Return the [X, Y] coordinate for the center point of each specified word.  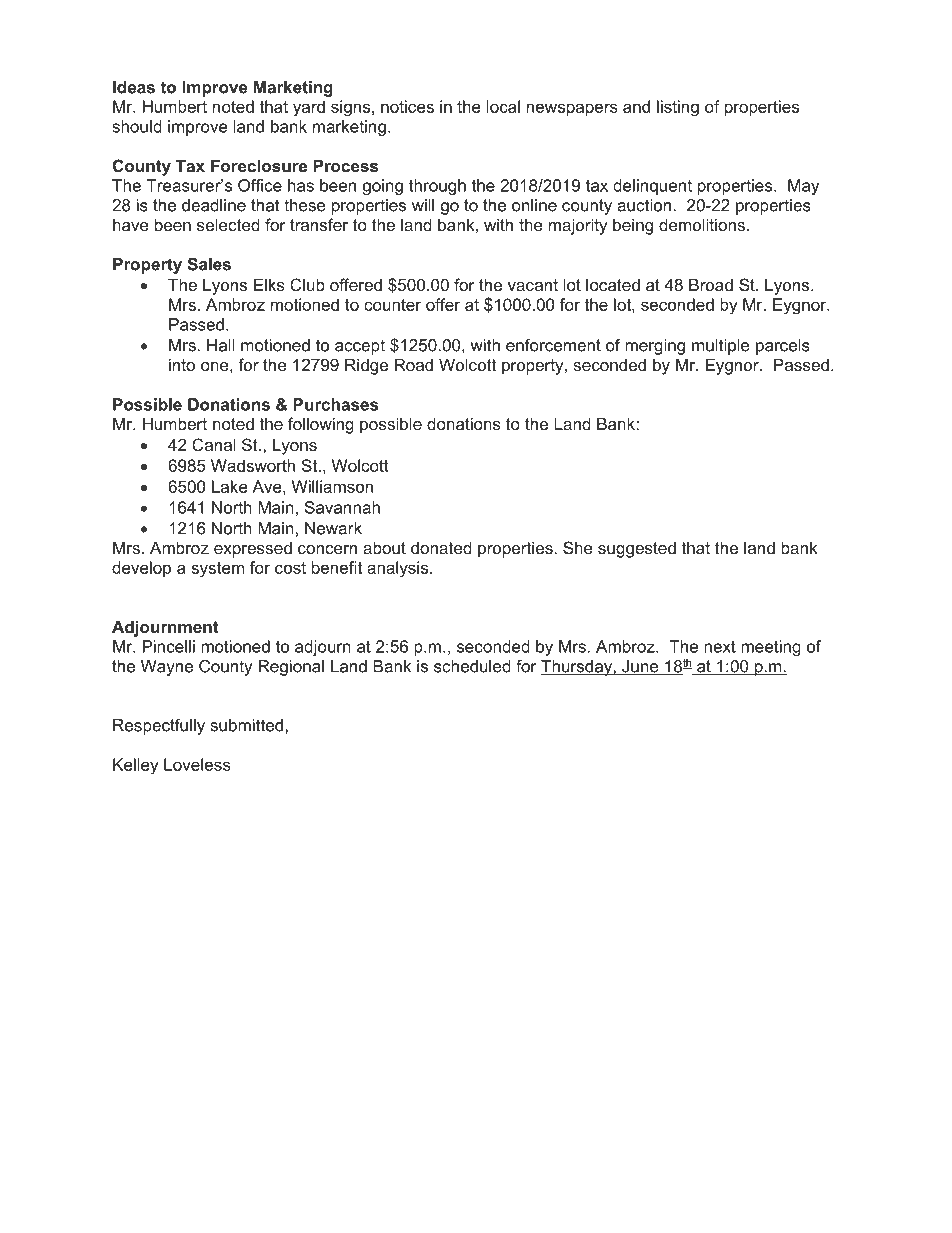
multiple [721, 347]
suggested [637, 549]
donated [441, 547]
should [137, 126]
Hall [221, 345]
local [503, 106]
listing [678, 108]
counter [392, 305]
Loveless [197, 764]
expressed [253, 549]
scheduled [472, 666]
